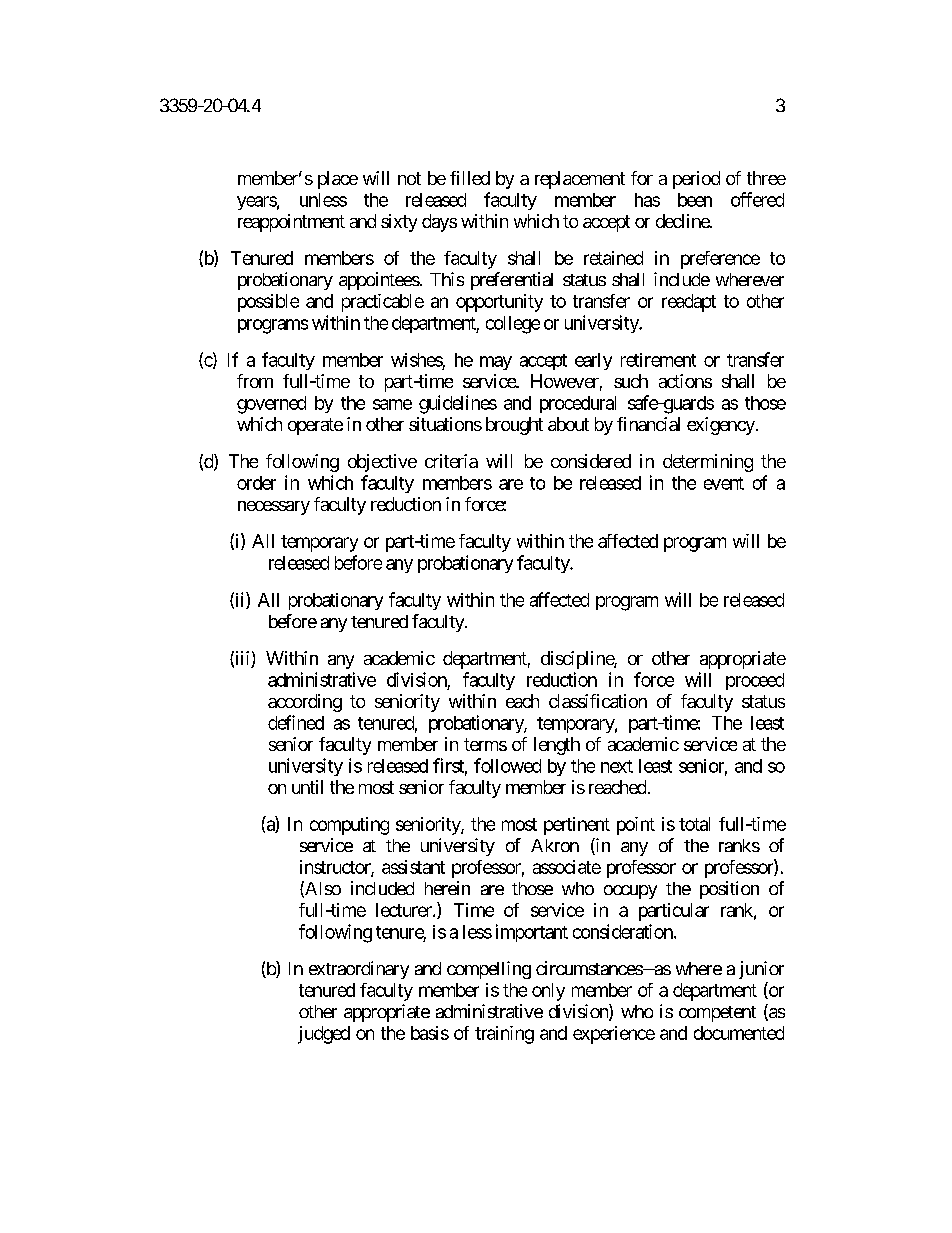  What do you see at coordinates (755, 681) in the screenshot?
I see `proceed` at bounding box center [755, 681].
